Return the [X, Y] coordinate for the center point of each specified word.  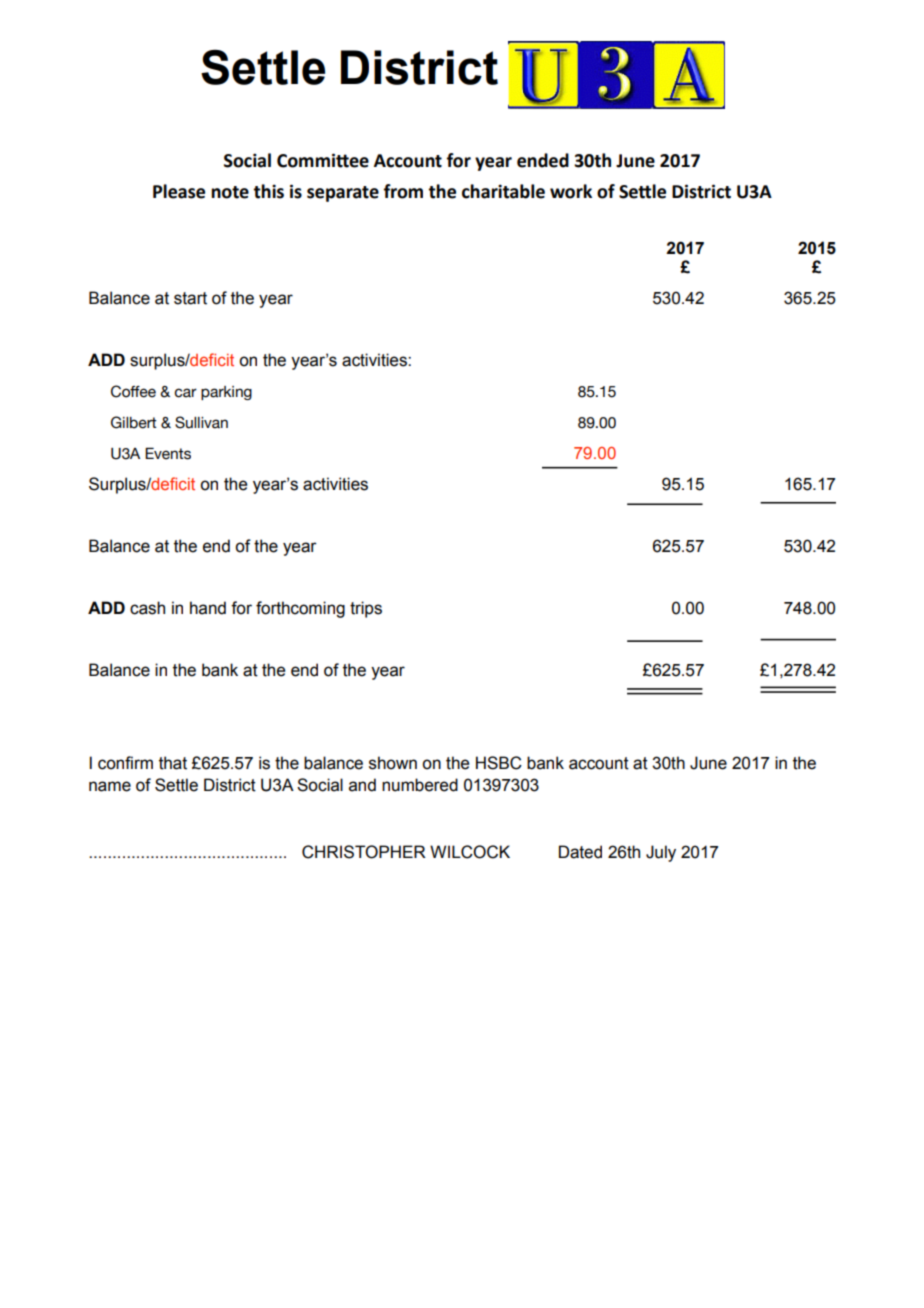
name [110, 786]
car [185, 393]
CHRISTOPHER [364, 852]
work [571, 191]
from [403, 191]
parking [226, 393]
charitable [503, 191]
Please [179, 191]
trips [366, 609]
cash [147, 608]
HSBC [499, 763]
